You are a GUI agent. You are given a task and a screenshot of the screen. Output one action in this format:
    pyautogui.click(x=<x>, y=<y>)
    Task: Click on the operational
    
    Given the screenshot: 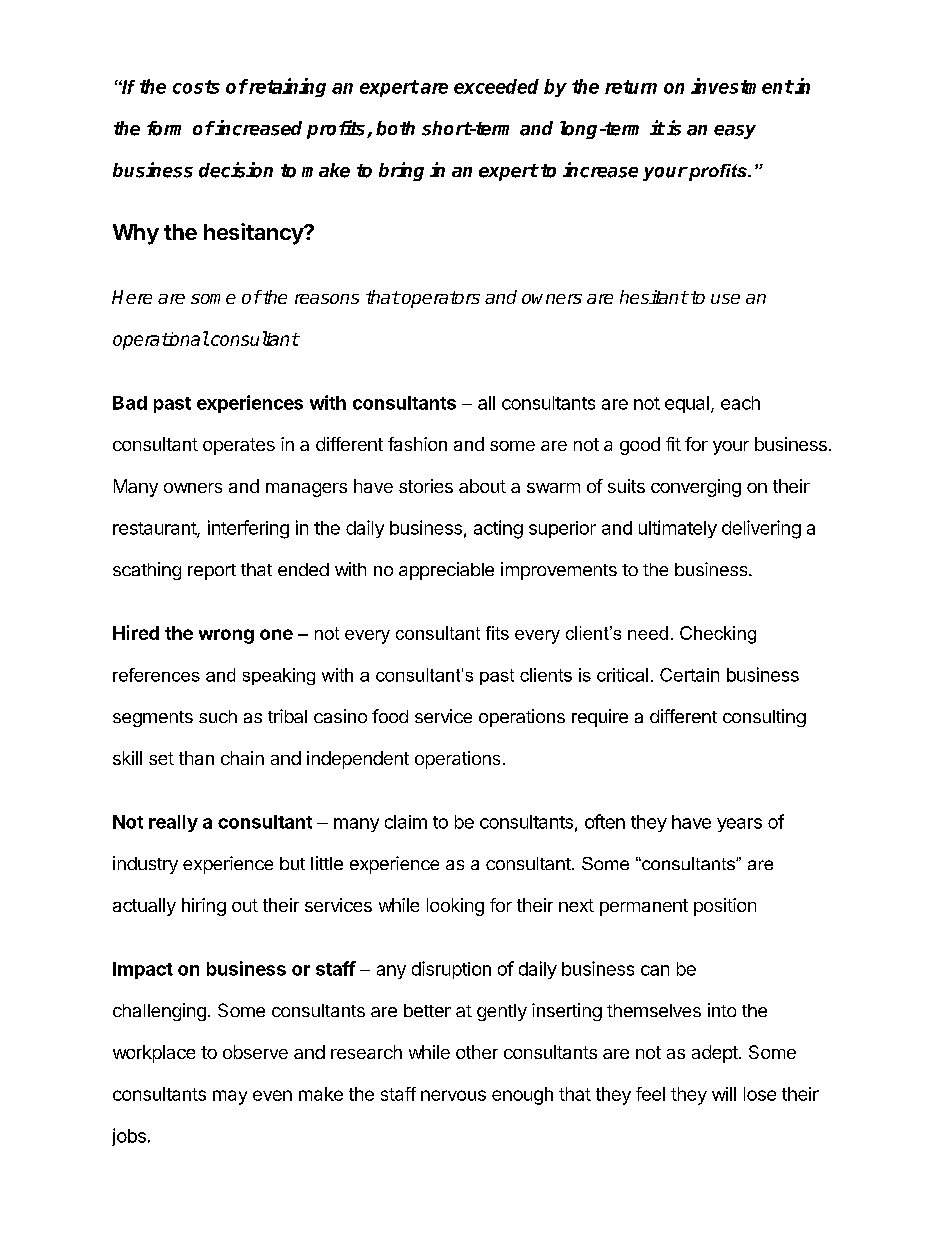 What is the action you would take?
    pyautogui.click(x=161, y=340)
